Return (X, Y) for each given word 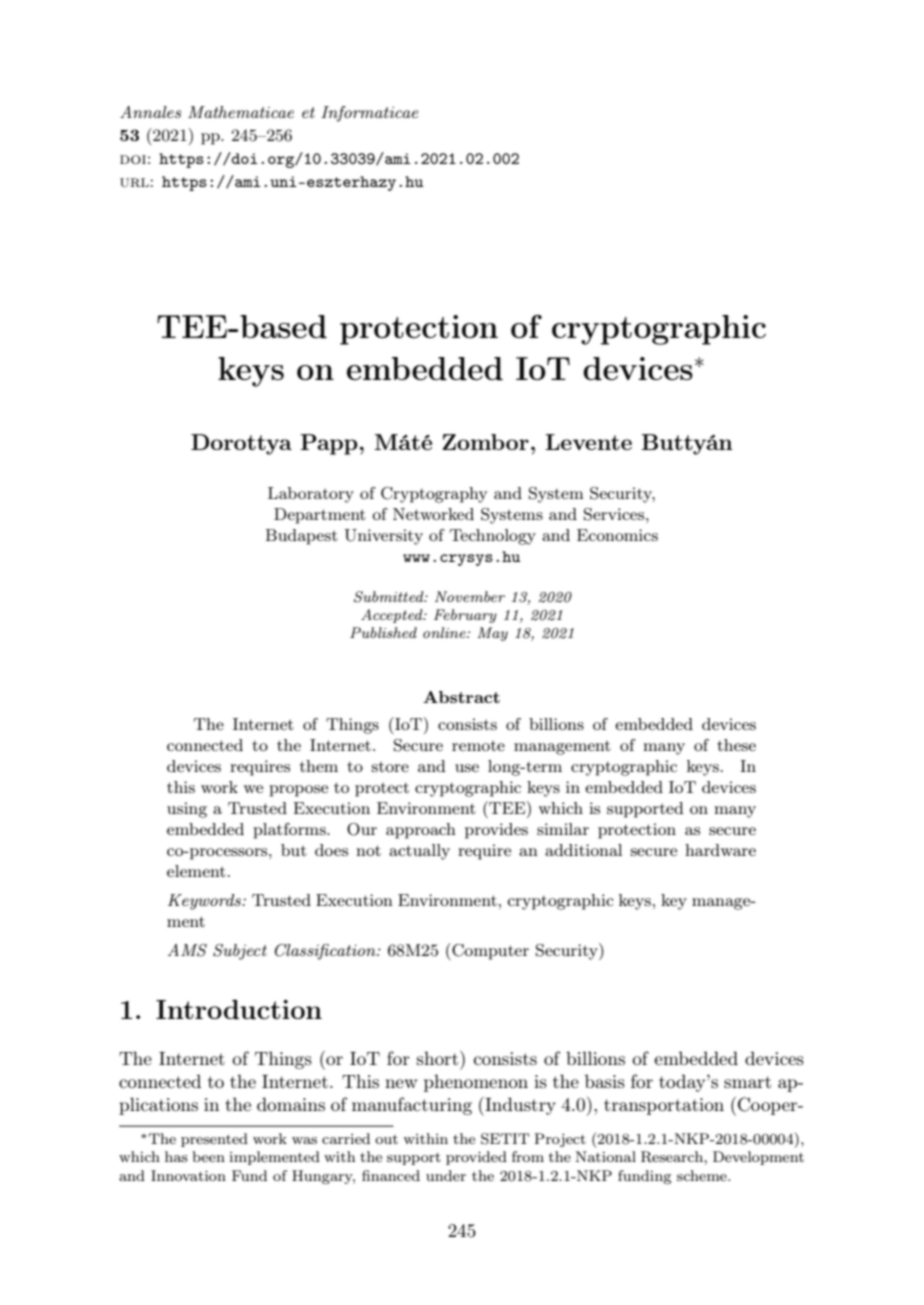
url (135, 182)
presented (214, 1140)
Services (615, 514)
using (187, 810)
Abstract (461, 697)
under (446, 1175)
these (736, 745)
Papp (329, 444)
